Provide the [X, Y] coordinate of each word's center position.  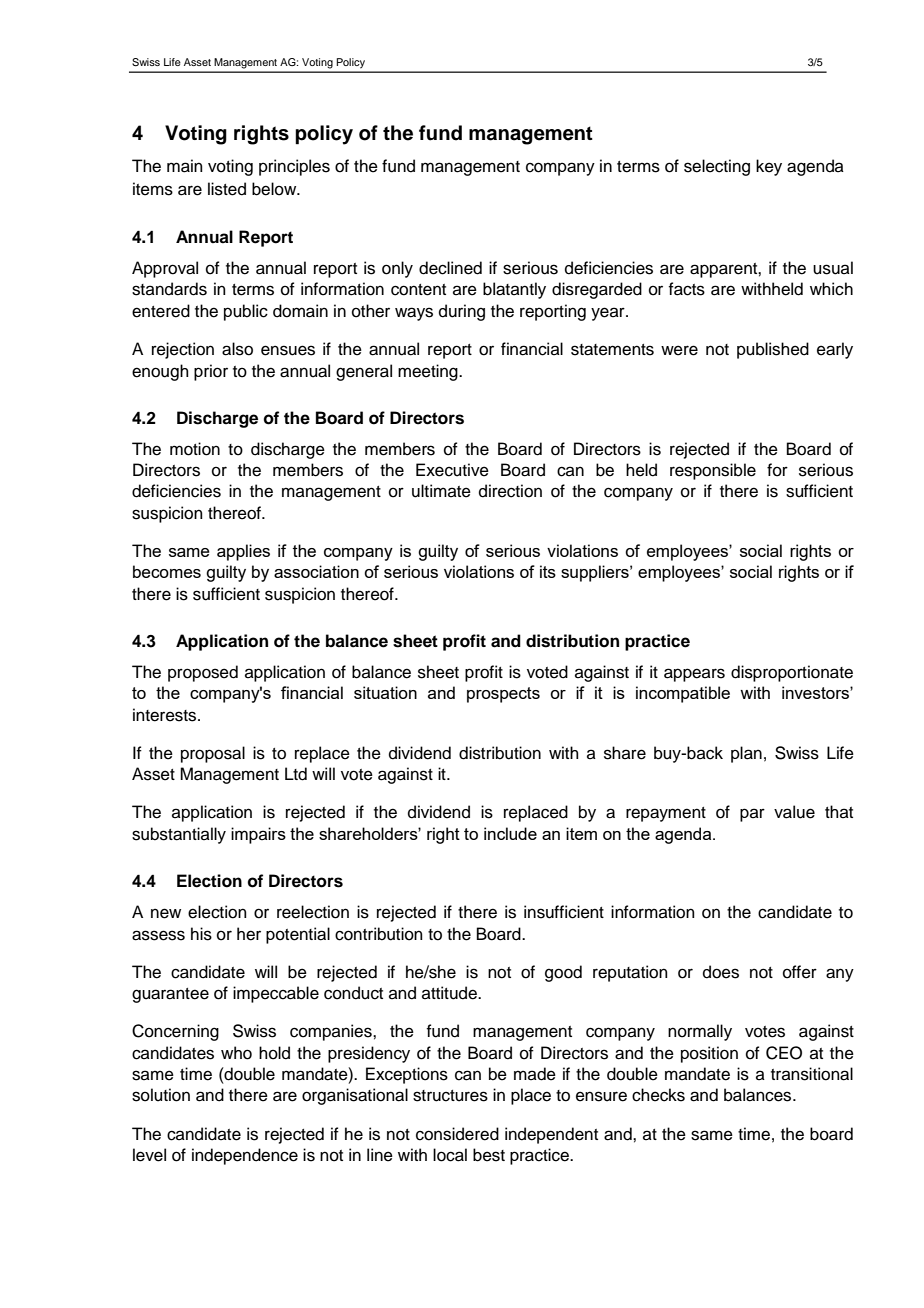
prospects [503, 695]
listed [227, 189]
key [769, 167]
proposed [203, 673]
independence [245, 1156]
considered [457, 1134]
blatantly [514, 290]
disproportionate [792, 673]
